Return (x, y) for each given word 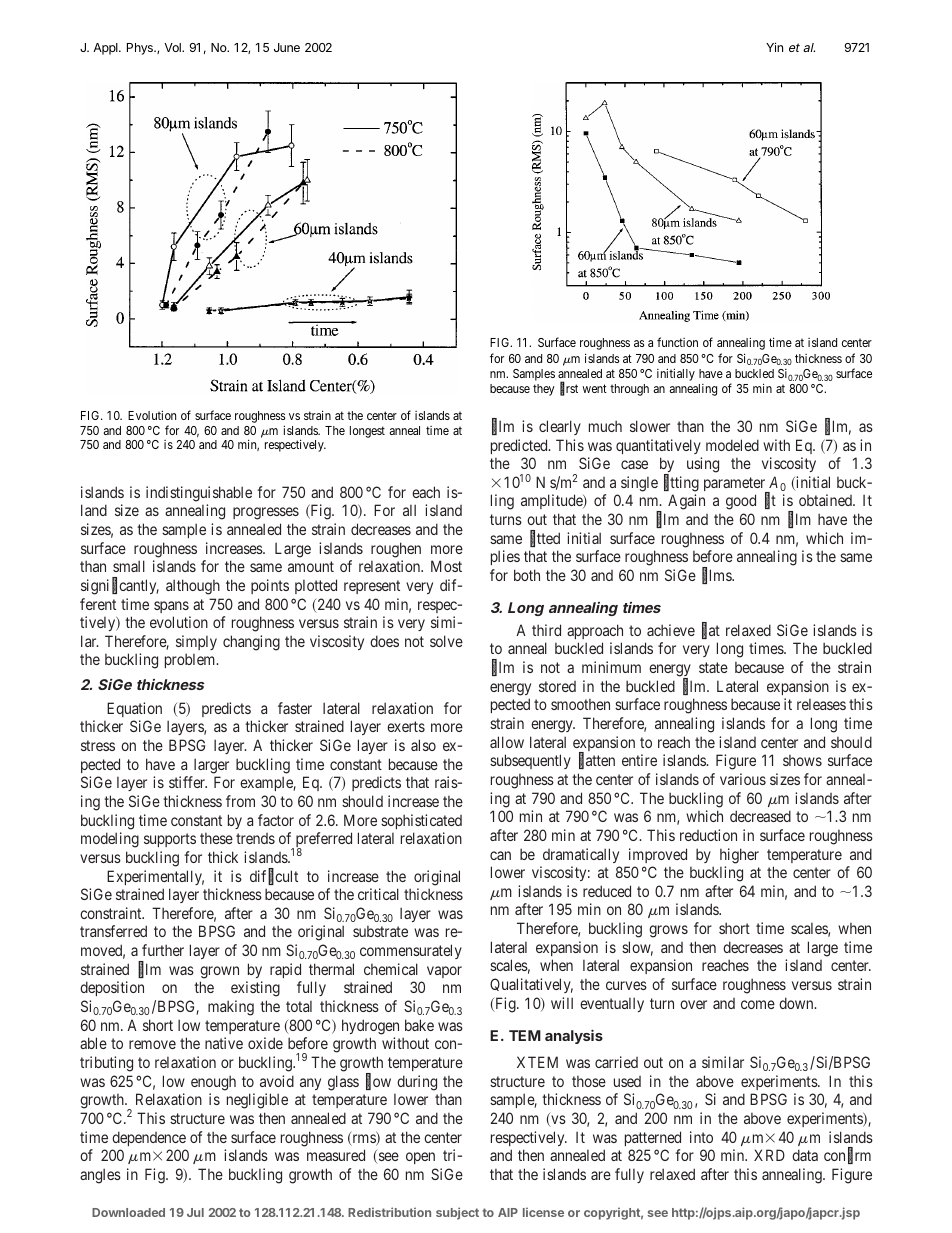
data (805, 1155)
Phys (141, 49)
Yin (774, 47)
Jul (195, 1212)
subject (457, 1213)
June (287, 47)
